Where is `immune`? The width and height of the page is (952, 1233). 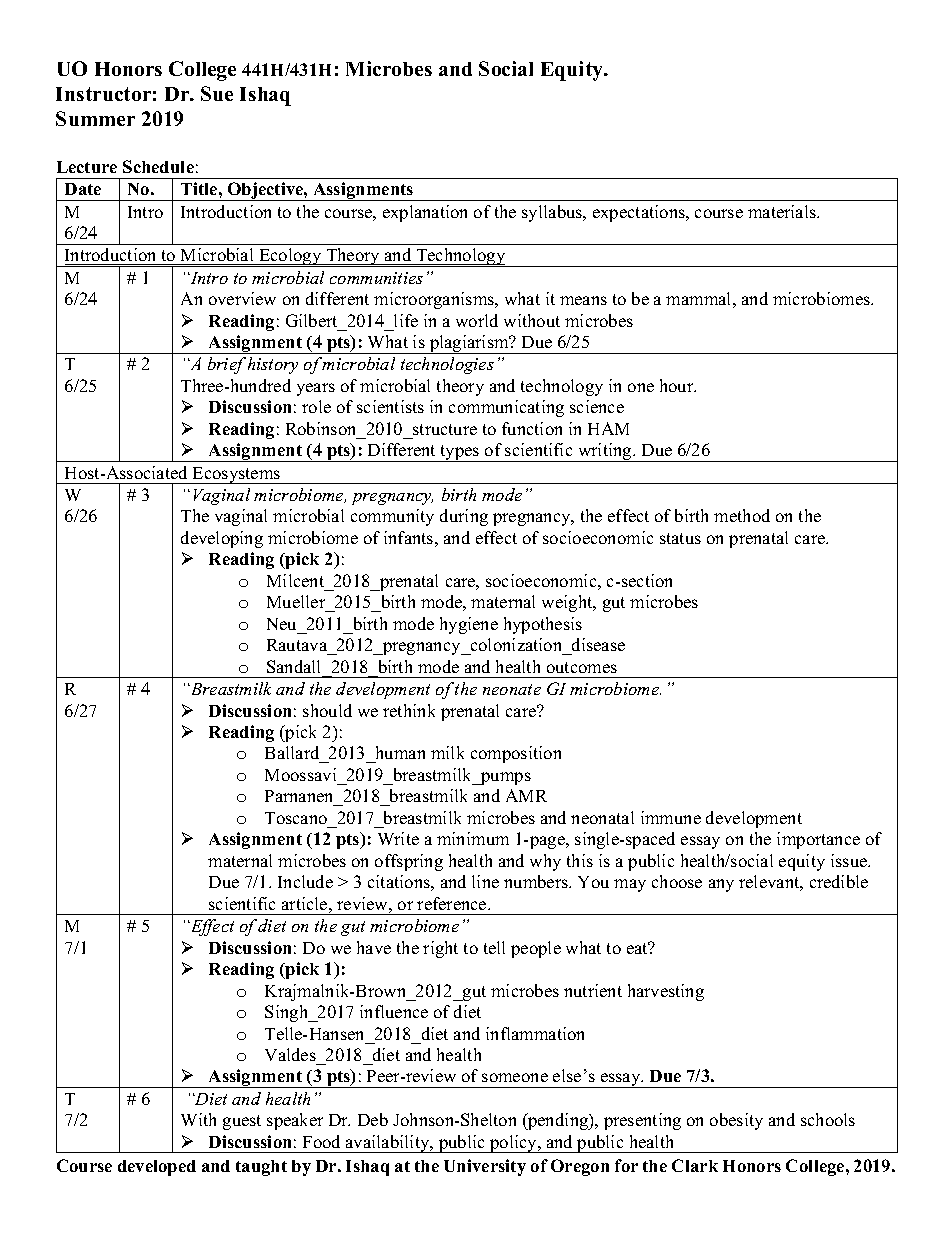
immune is located at coordinates (671, 817).
